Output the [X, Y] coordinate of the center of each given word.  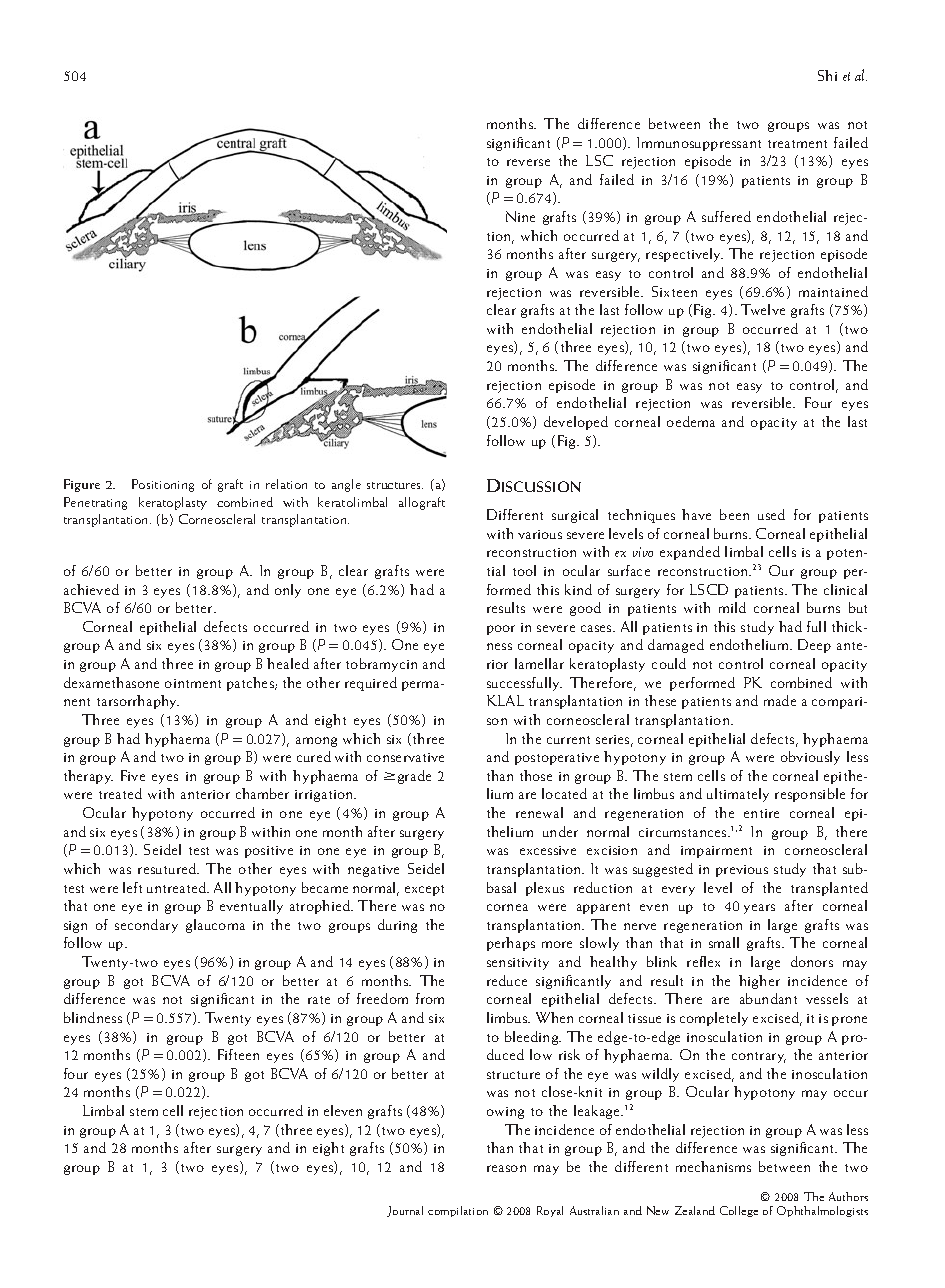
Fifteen [238, 1054]
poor [501, 630]
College [739, 1211]
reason [506, 1168]
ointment [193, 683]
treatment [797, 144]
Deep [814, 646]
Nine [520, 216]
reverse [528, 162]
